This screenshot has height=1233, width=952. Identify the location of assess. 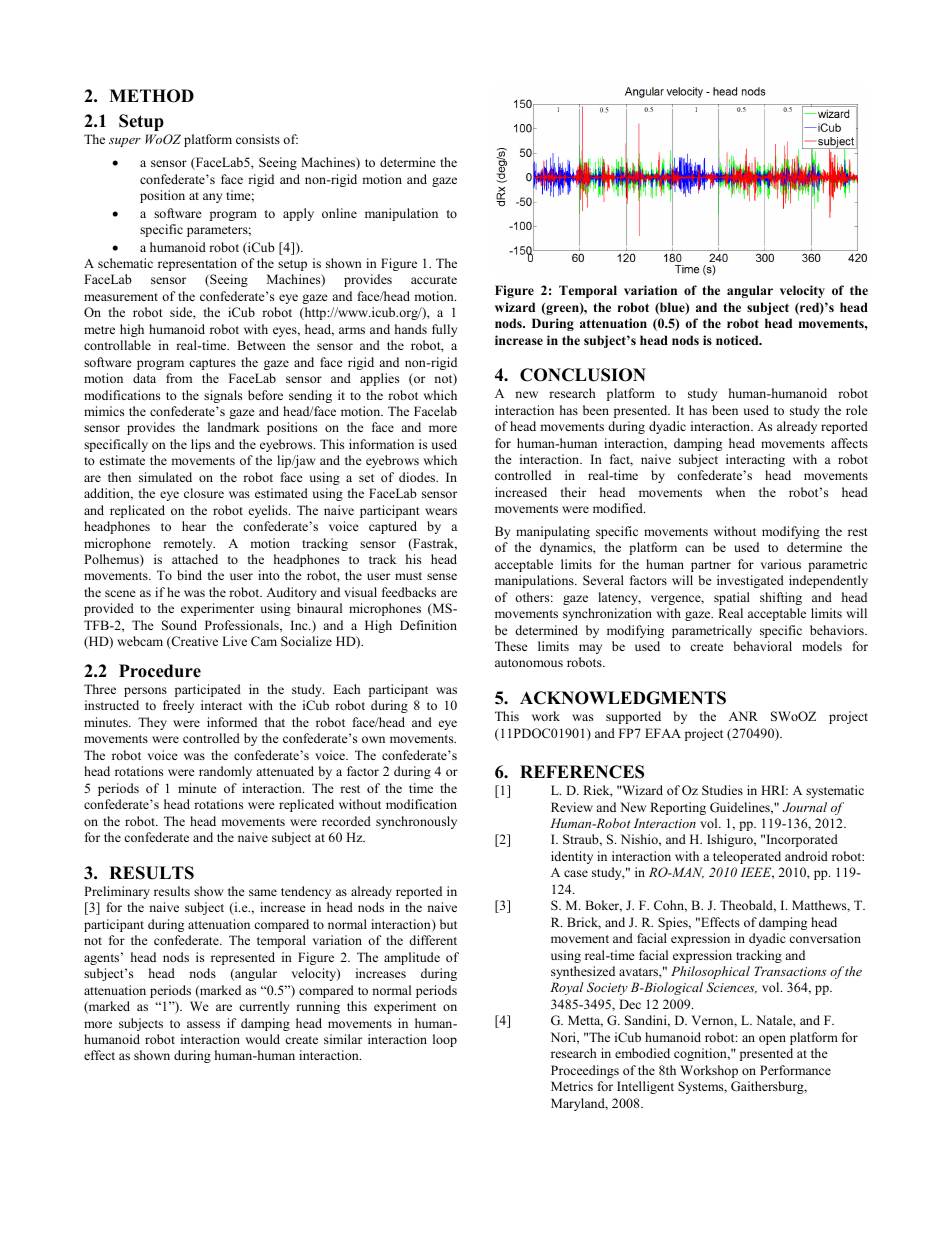
(203, 1024).
